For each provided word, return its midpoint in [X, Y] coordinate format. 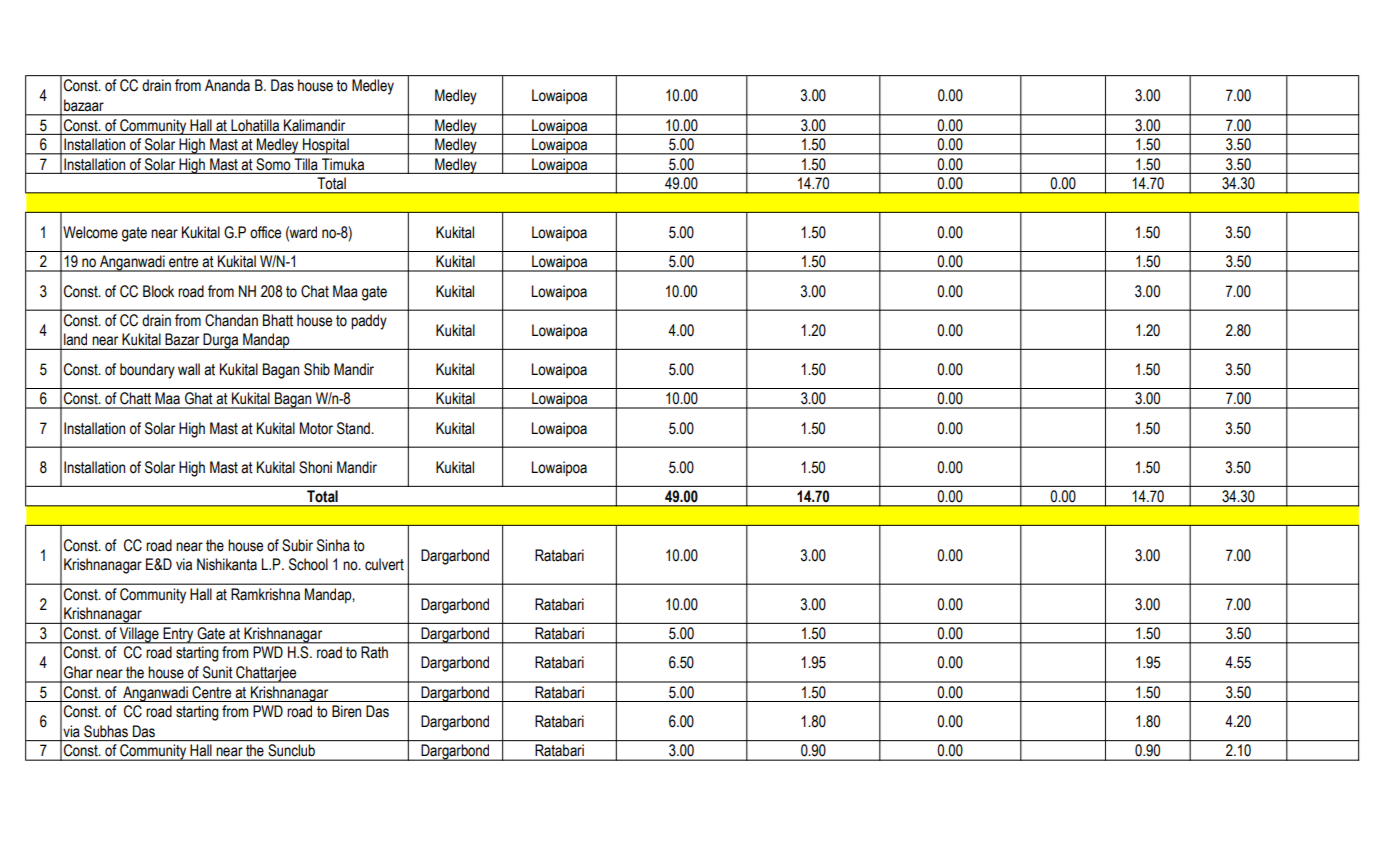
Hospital [326, 146]
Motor [316, 428]
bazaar [84, 105]
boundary [147, 371]
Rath [374, 652]
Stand [354, 428]
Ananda [227, 85]
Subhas [106, 731]
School [308, 564]
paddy [369, 322]
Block [158, 291]
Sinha [333, 545]
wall [189, 369]
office [265, 232]
